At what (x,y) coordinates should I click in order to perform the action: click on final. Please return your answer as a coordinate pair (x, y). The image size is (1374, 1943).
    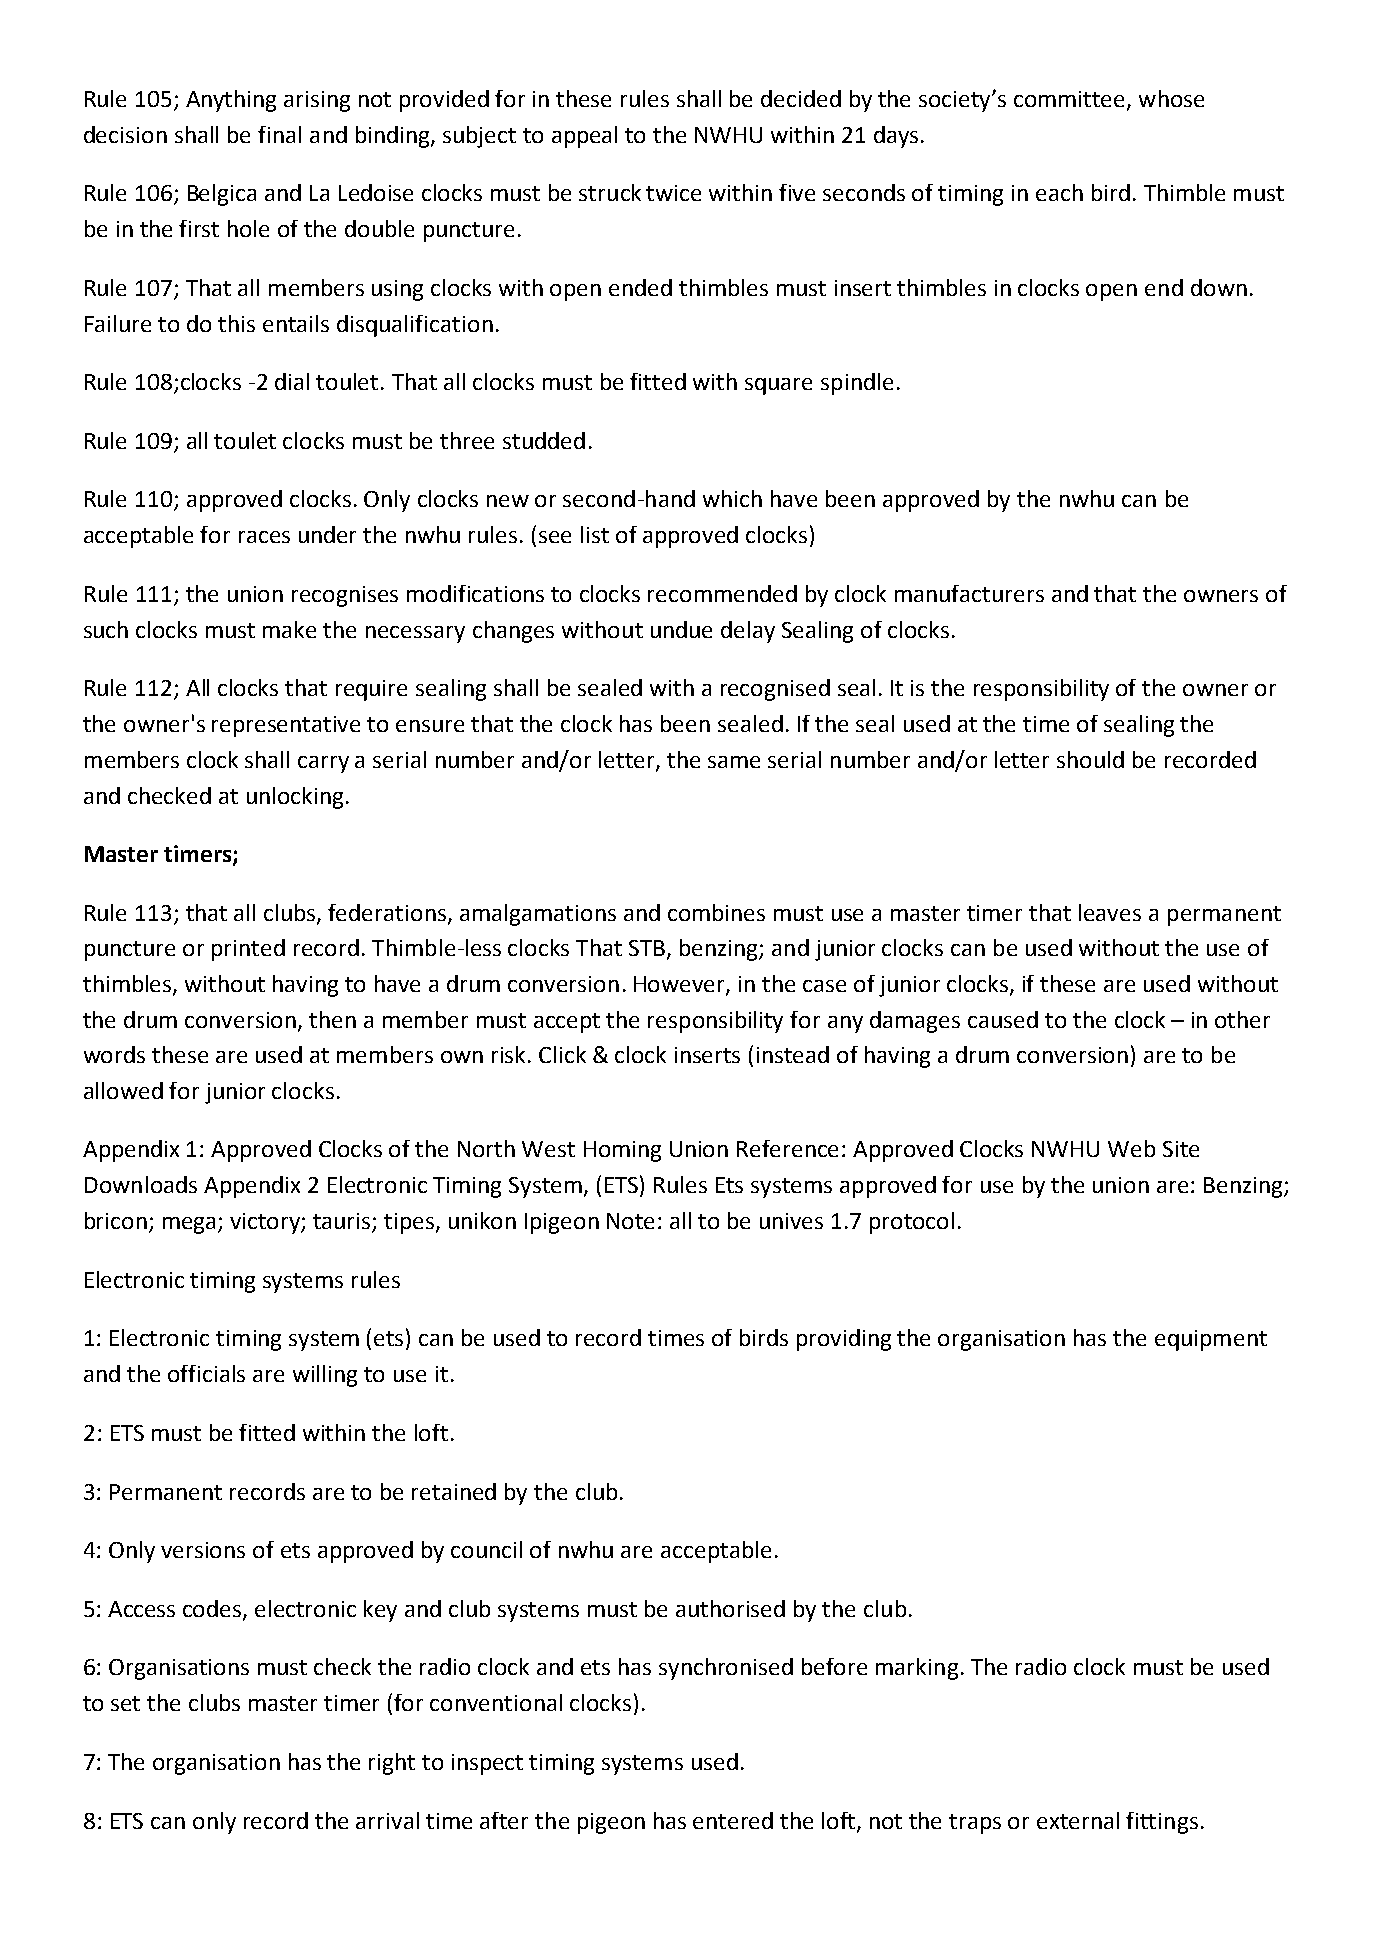
    Looking at the image, I should click on (279, 134).
